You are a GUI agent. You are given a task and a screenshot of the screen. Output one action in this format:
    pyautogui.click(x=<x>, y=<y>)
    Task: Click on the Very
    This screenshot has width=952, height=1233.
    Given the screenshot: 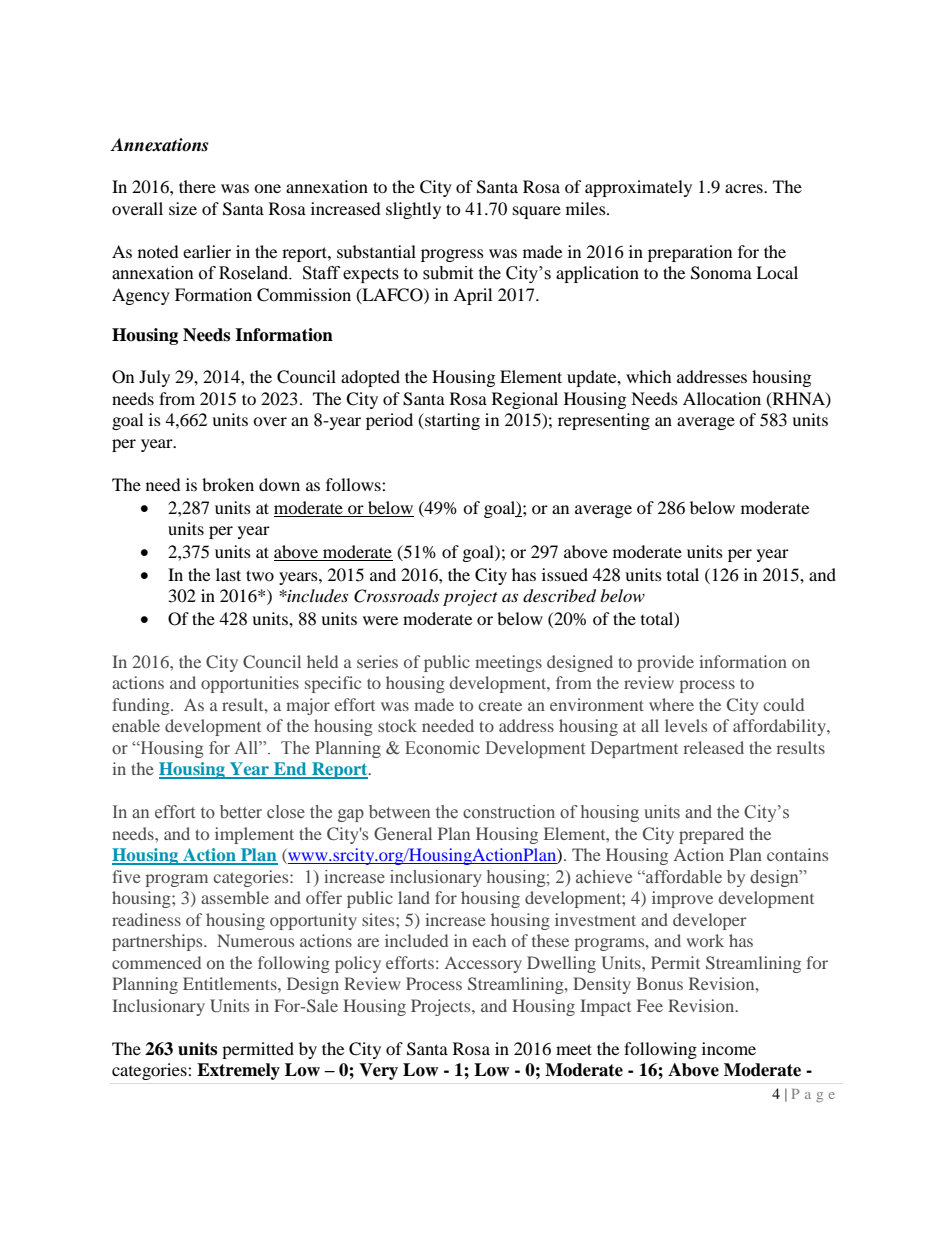 What is the action you would take?
    pyautogui.click(x=378, y=1071)
